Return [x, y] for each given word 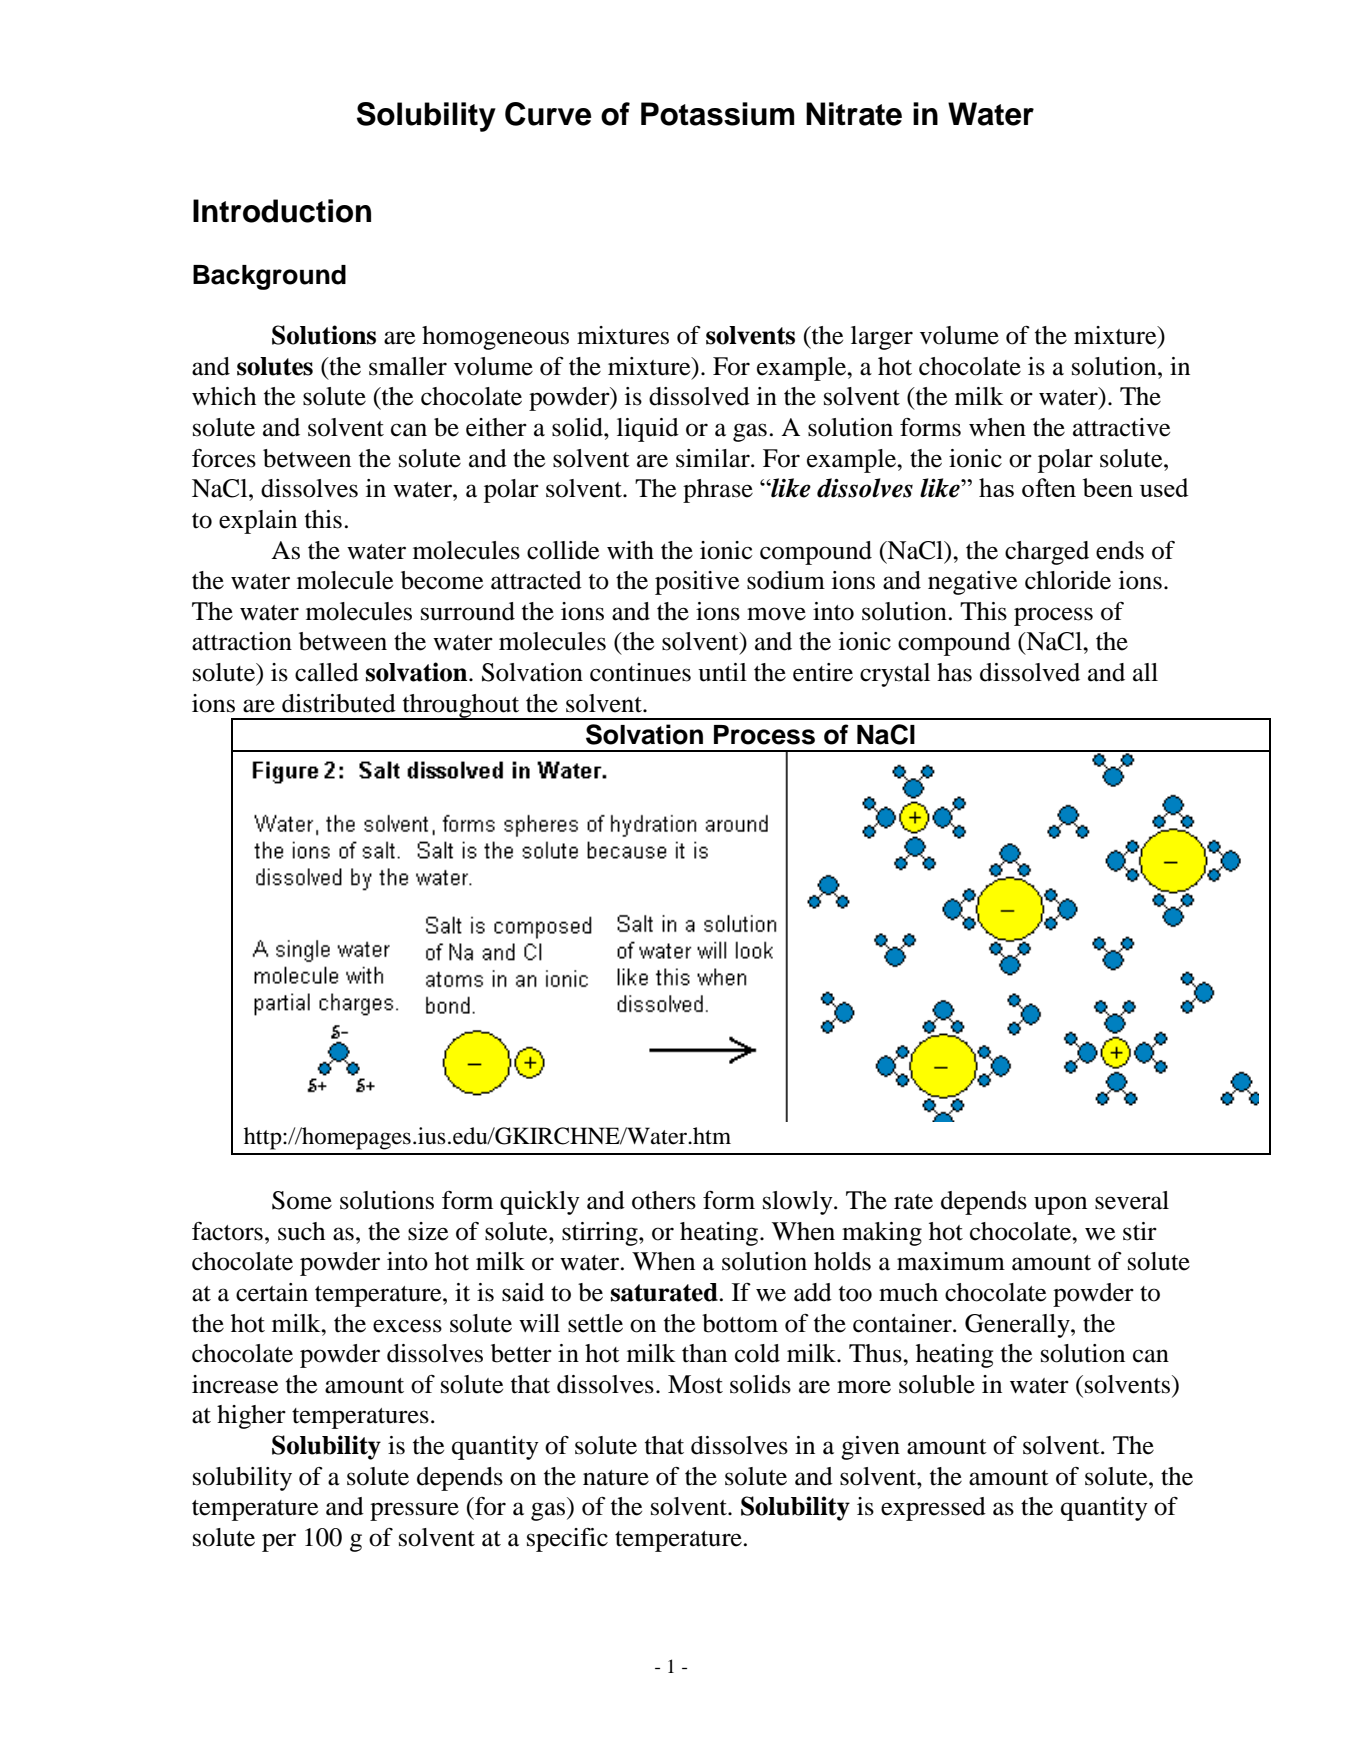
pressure [414, 1511]
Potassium [717, 114]
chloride [1068, 580]
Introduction [282, 211]
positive [697, 583]
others [664, 1200]
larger [882, 338]
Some [302, 1200]
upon [1060, 1205]
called [327, 672]
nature [616, 1478]
